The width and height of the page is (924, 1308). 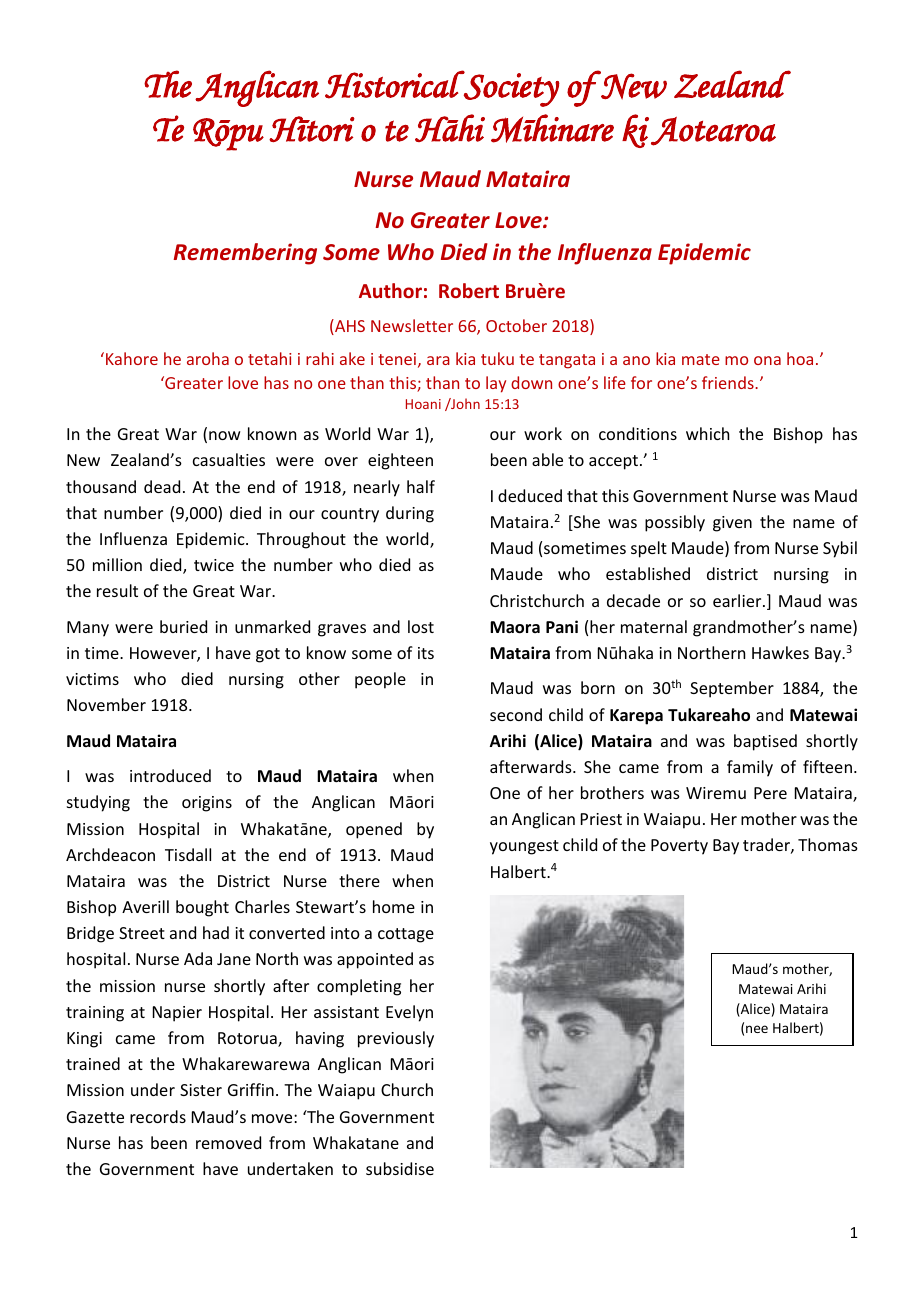 I want to click on subsidise, so click(x=400, y=1168).
